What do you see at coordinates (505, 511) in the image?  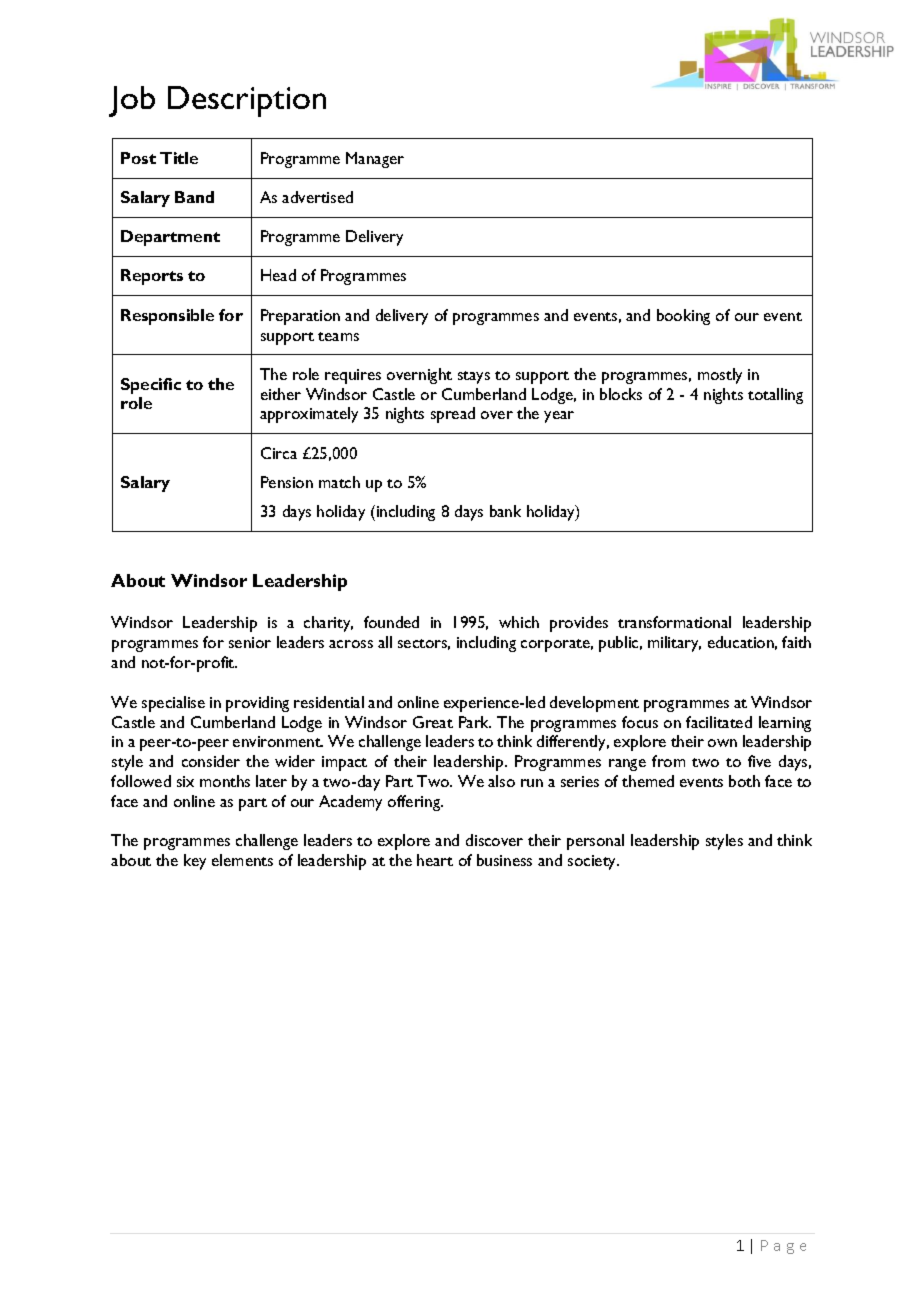 I see `bank` at bounding box center [505, 511].
